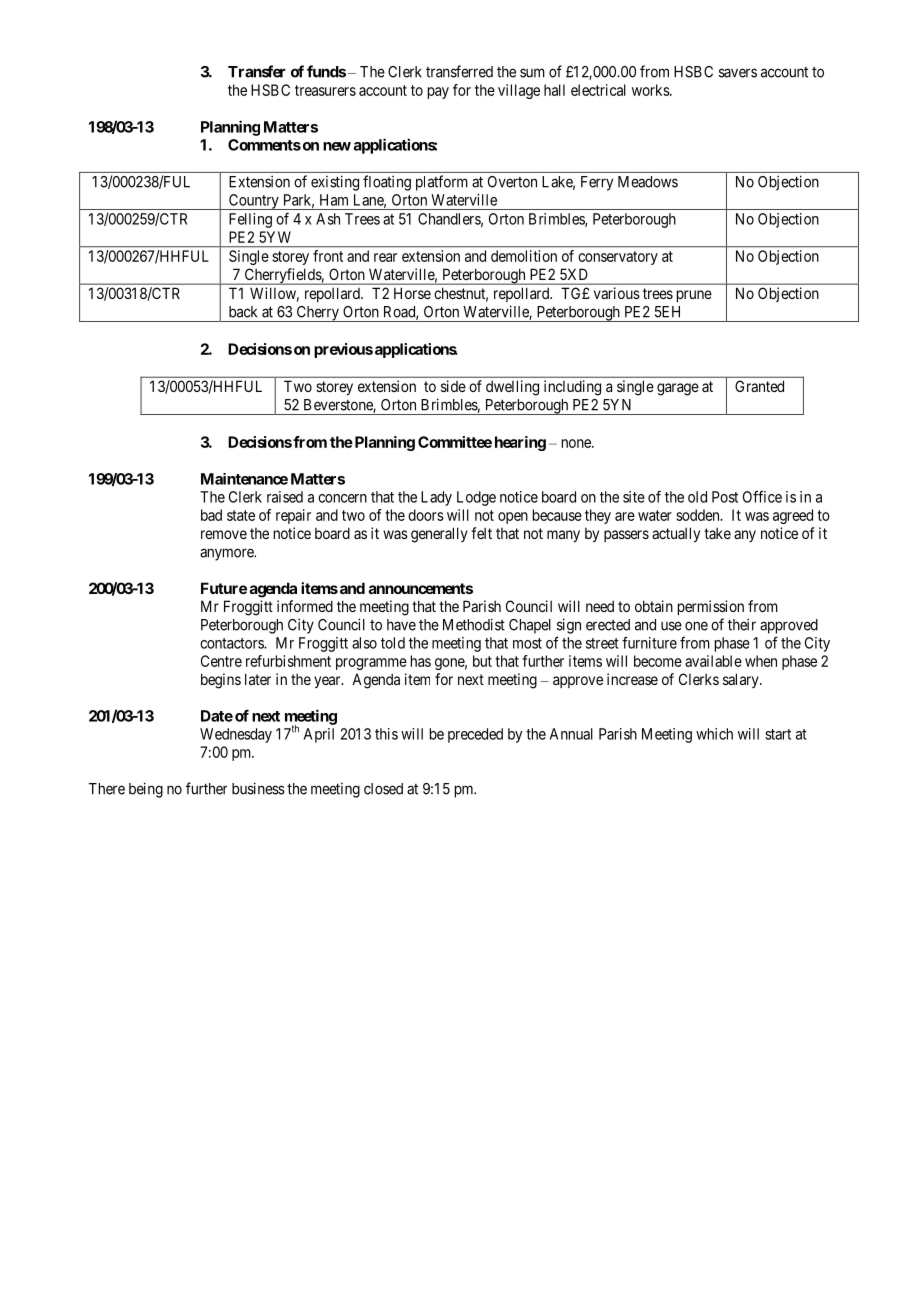 Image resolution: width=924 pixels, height=1308 pixels. I want to click on rear, so click(385, 257).
